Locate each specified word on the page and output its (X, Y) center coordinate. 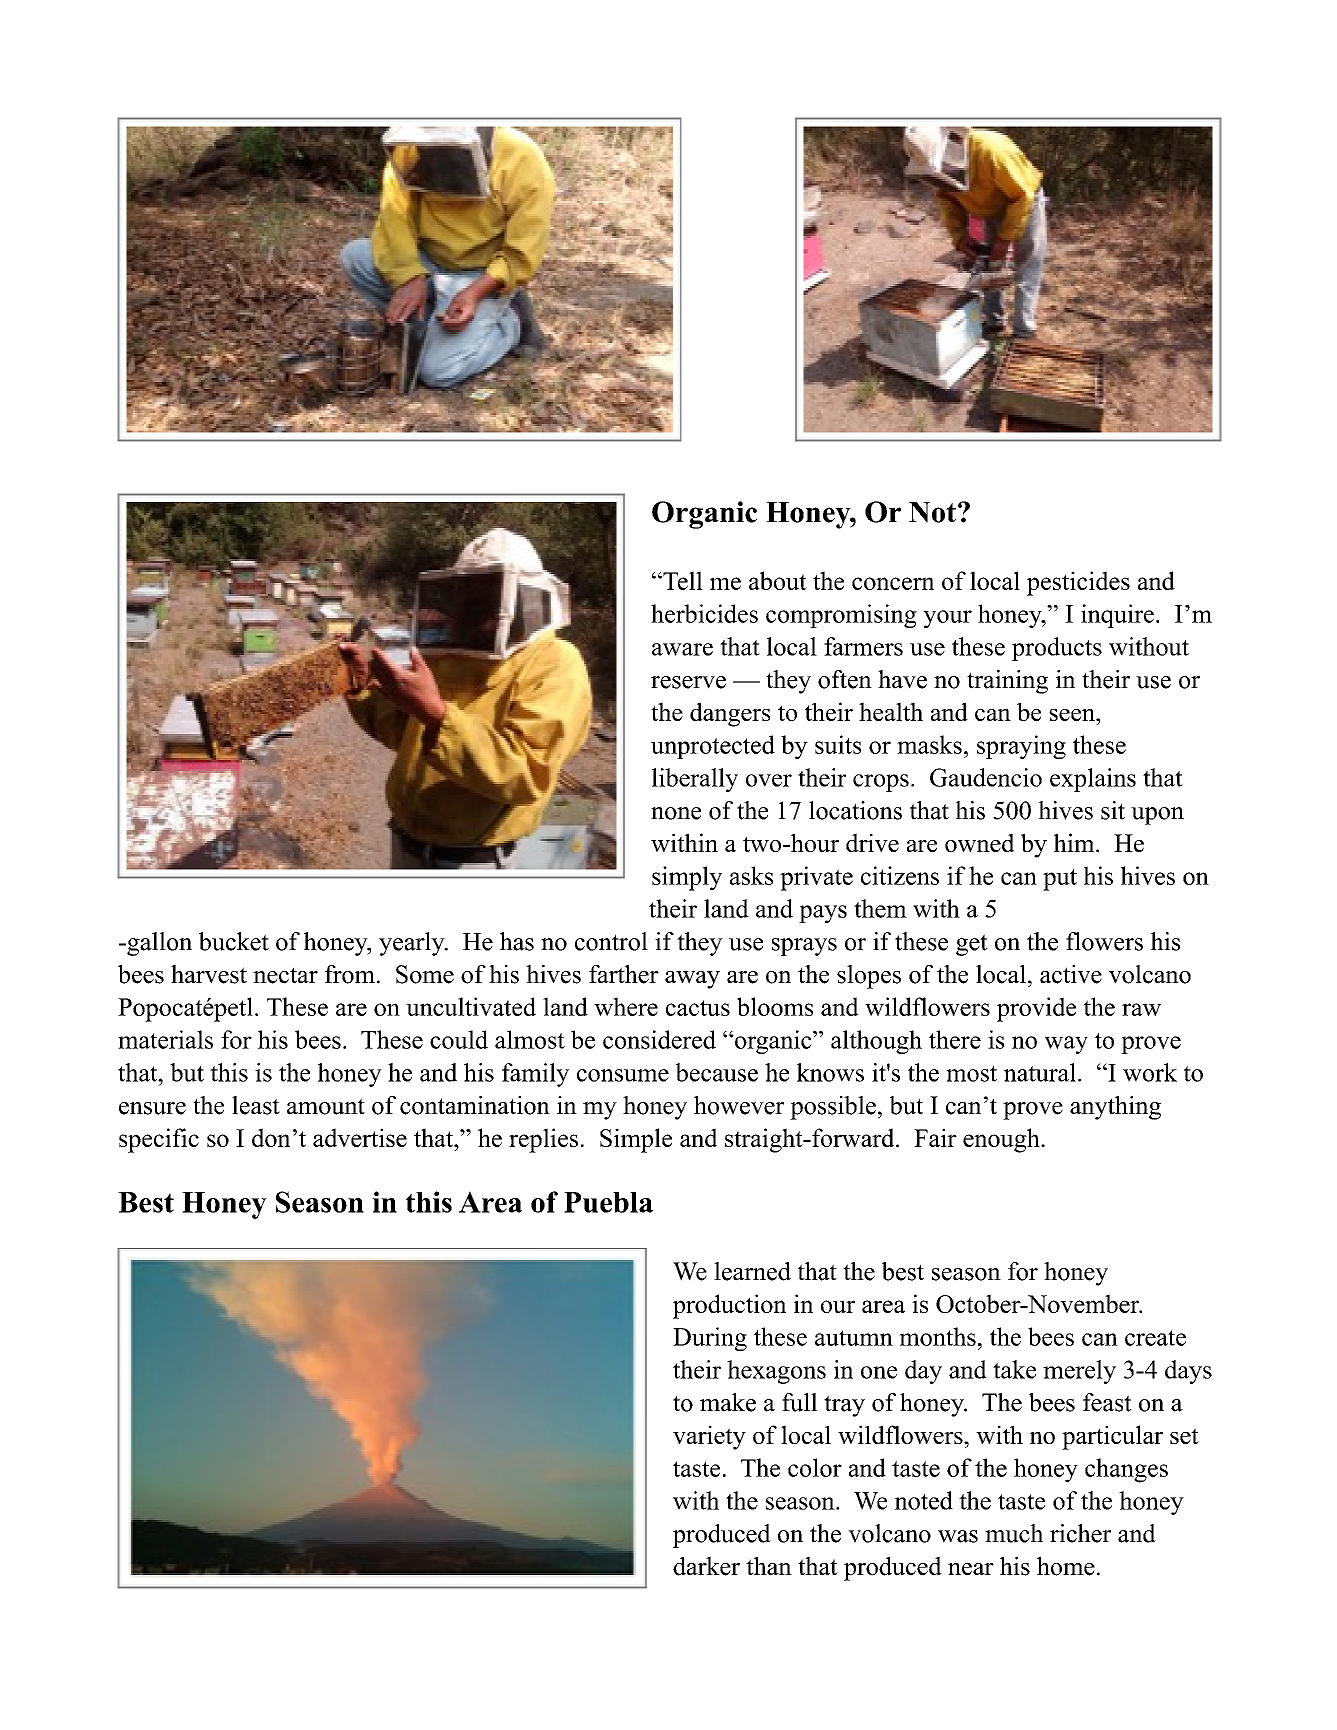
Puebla (608, 1202)
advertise (360, 1137)
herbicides (704, 613)
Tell (682, 580)
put (1060, 880)
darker (706, 1566)
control (611, 941)
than (769, 1566)
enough (1002, 1140)
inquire (1117, 616)
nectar (285, 975)
